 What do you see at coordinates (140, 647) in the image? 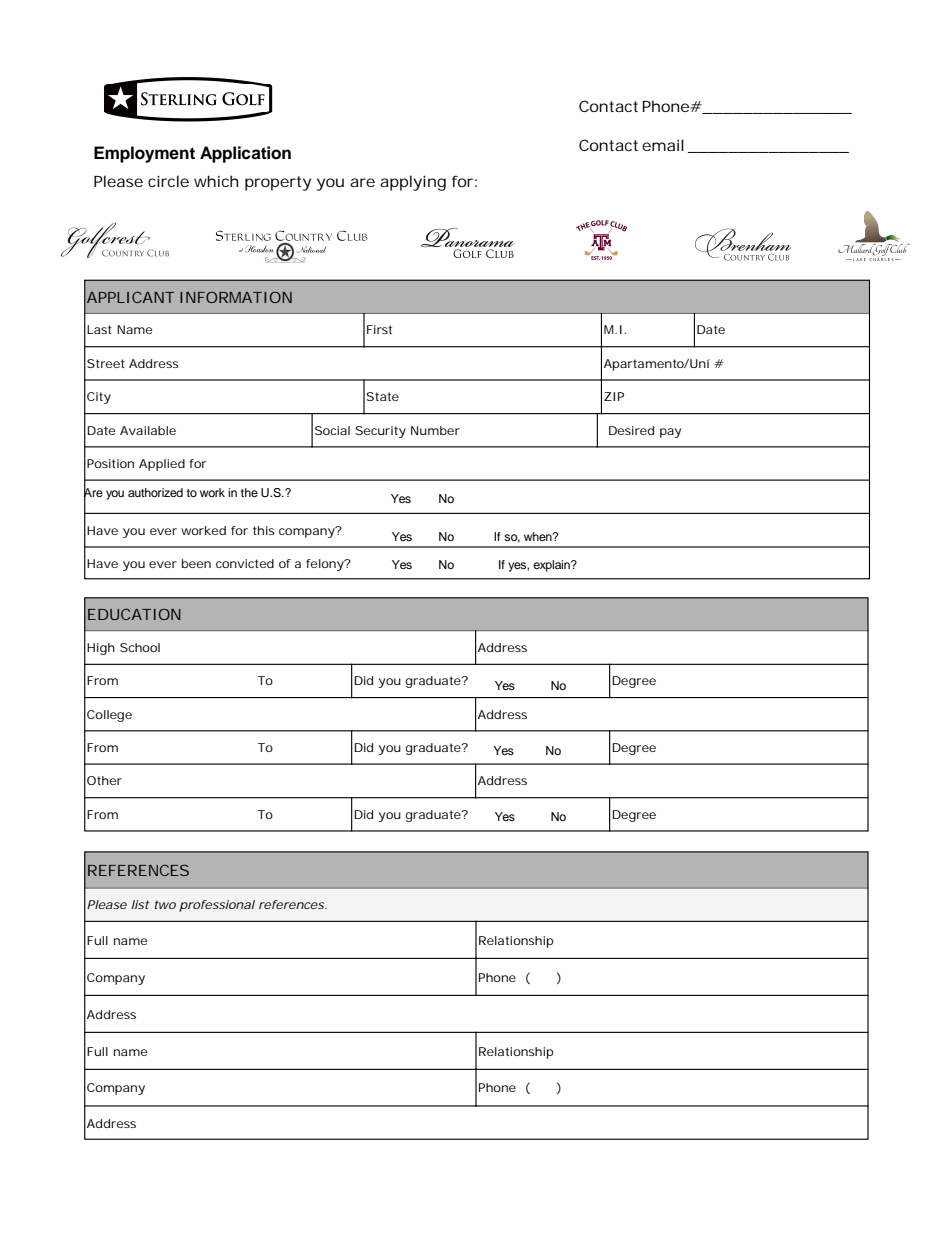
I see `School` at bounding box center [140, 647].
